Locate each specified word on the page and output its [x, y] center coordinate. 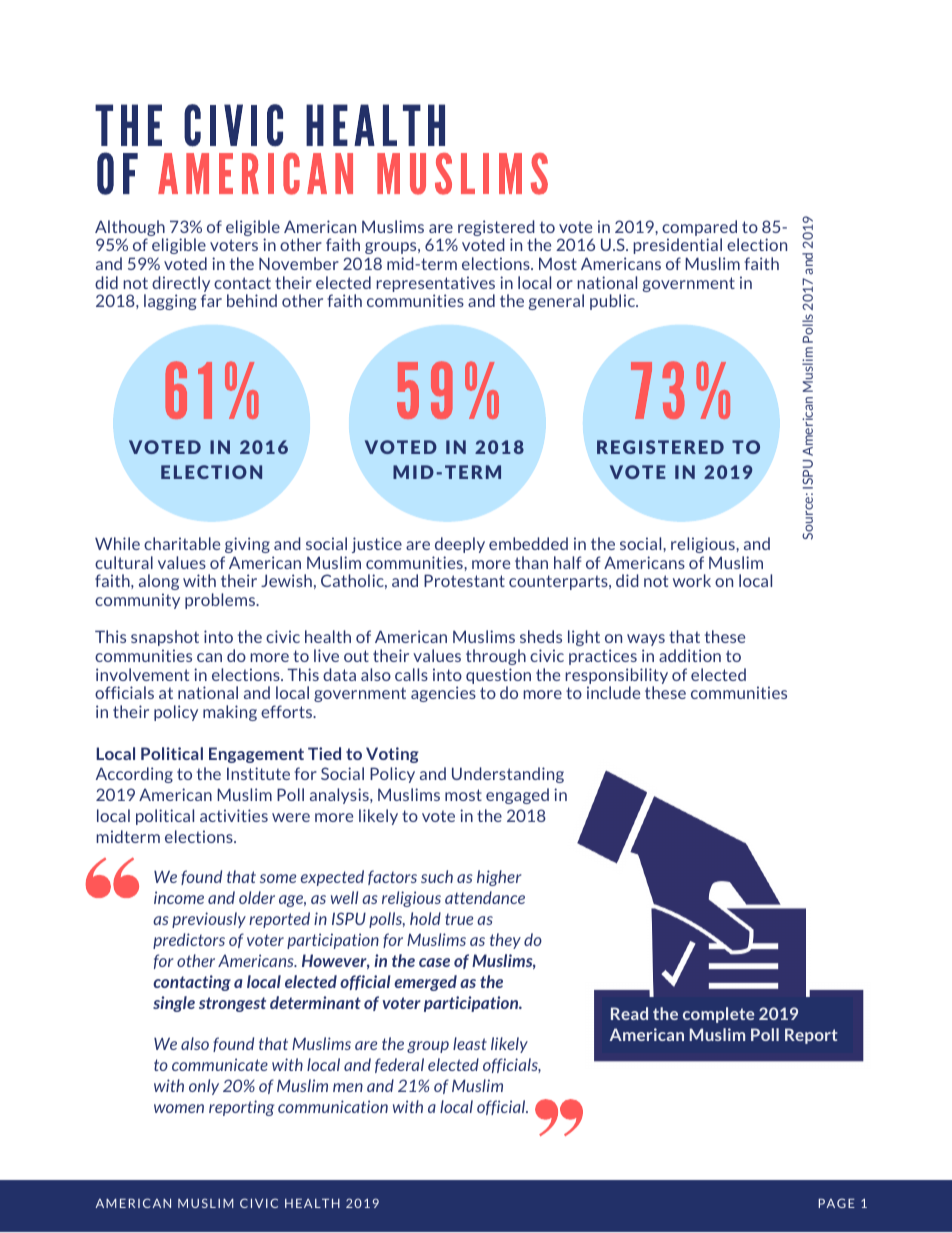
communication [333, 1106]
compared [699, 228]
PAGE [837, 1203]
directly [181, 285]
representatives [435, 285]
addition [690, 655]
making [230, 713]
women [179, 1108]
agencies [443, 694]
